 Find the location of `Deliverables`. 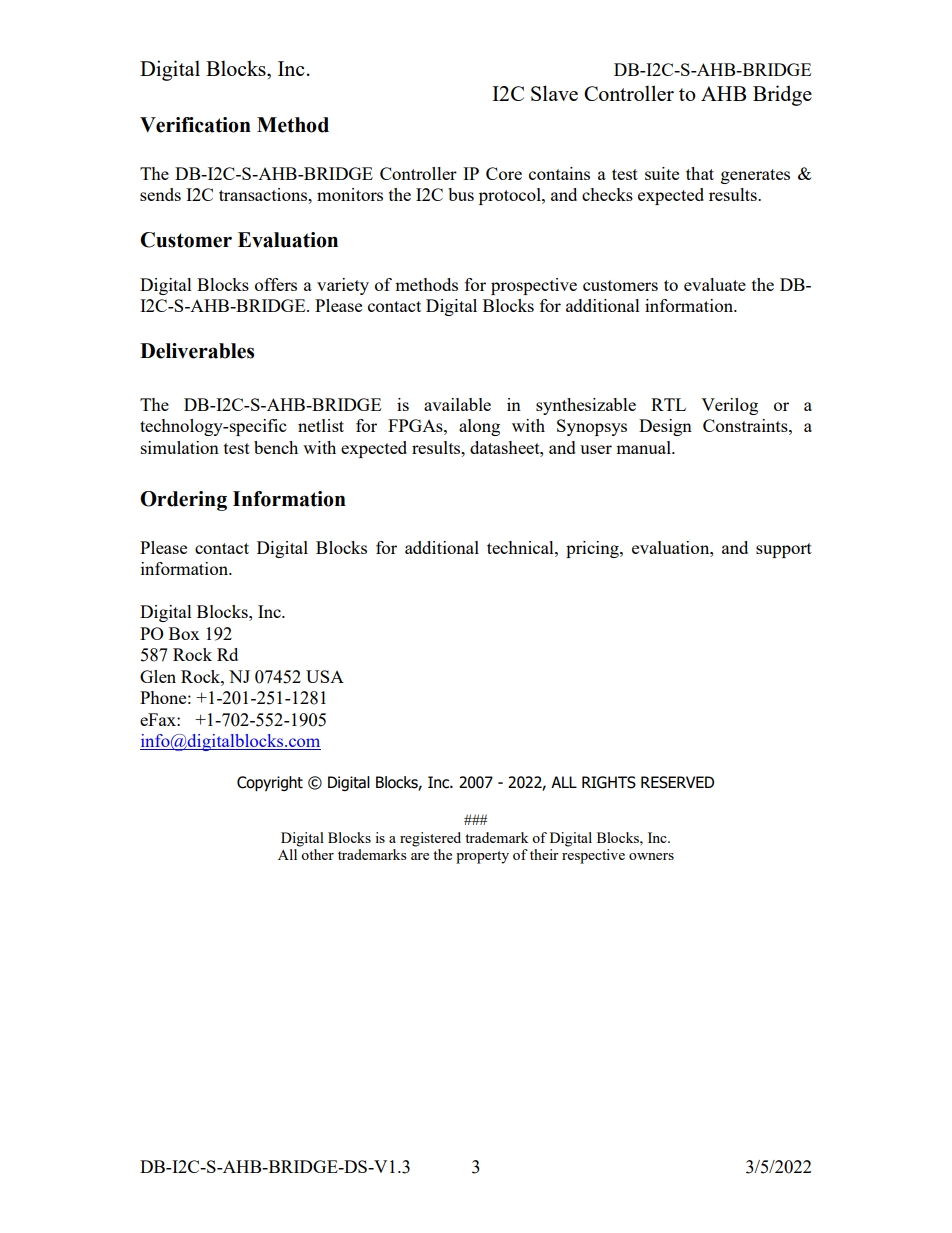

Deliverables is located at coordinates (197, 351).
